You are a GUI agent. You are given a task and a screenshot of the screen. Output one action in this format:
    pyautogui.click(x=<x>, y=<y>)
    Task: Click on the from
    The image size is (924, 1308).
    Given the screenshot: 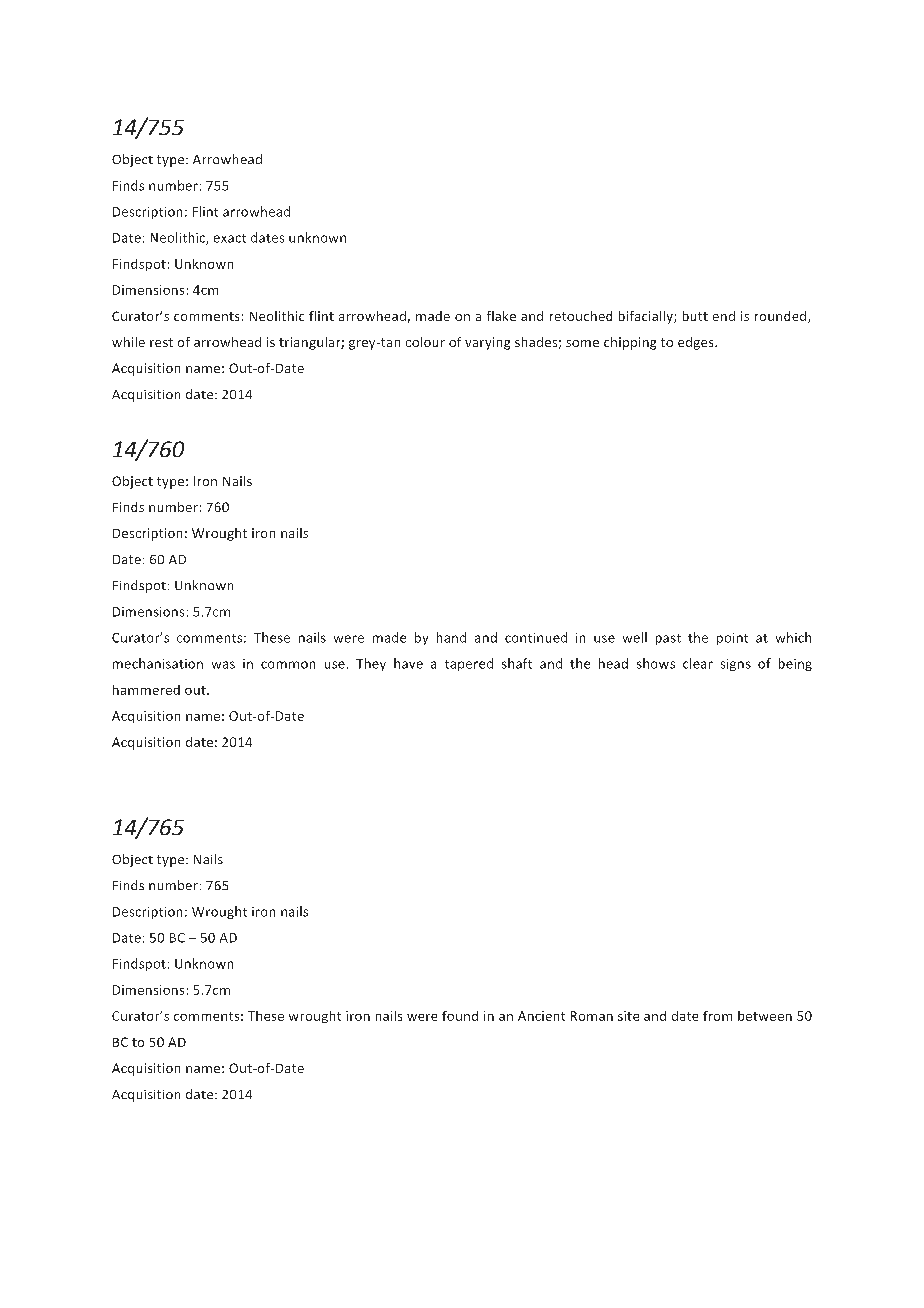 What is the action you would take?
    pyautogui.click(x=717, y=1016)
